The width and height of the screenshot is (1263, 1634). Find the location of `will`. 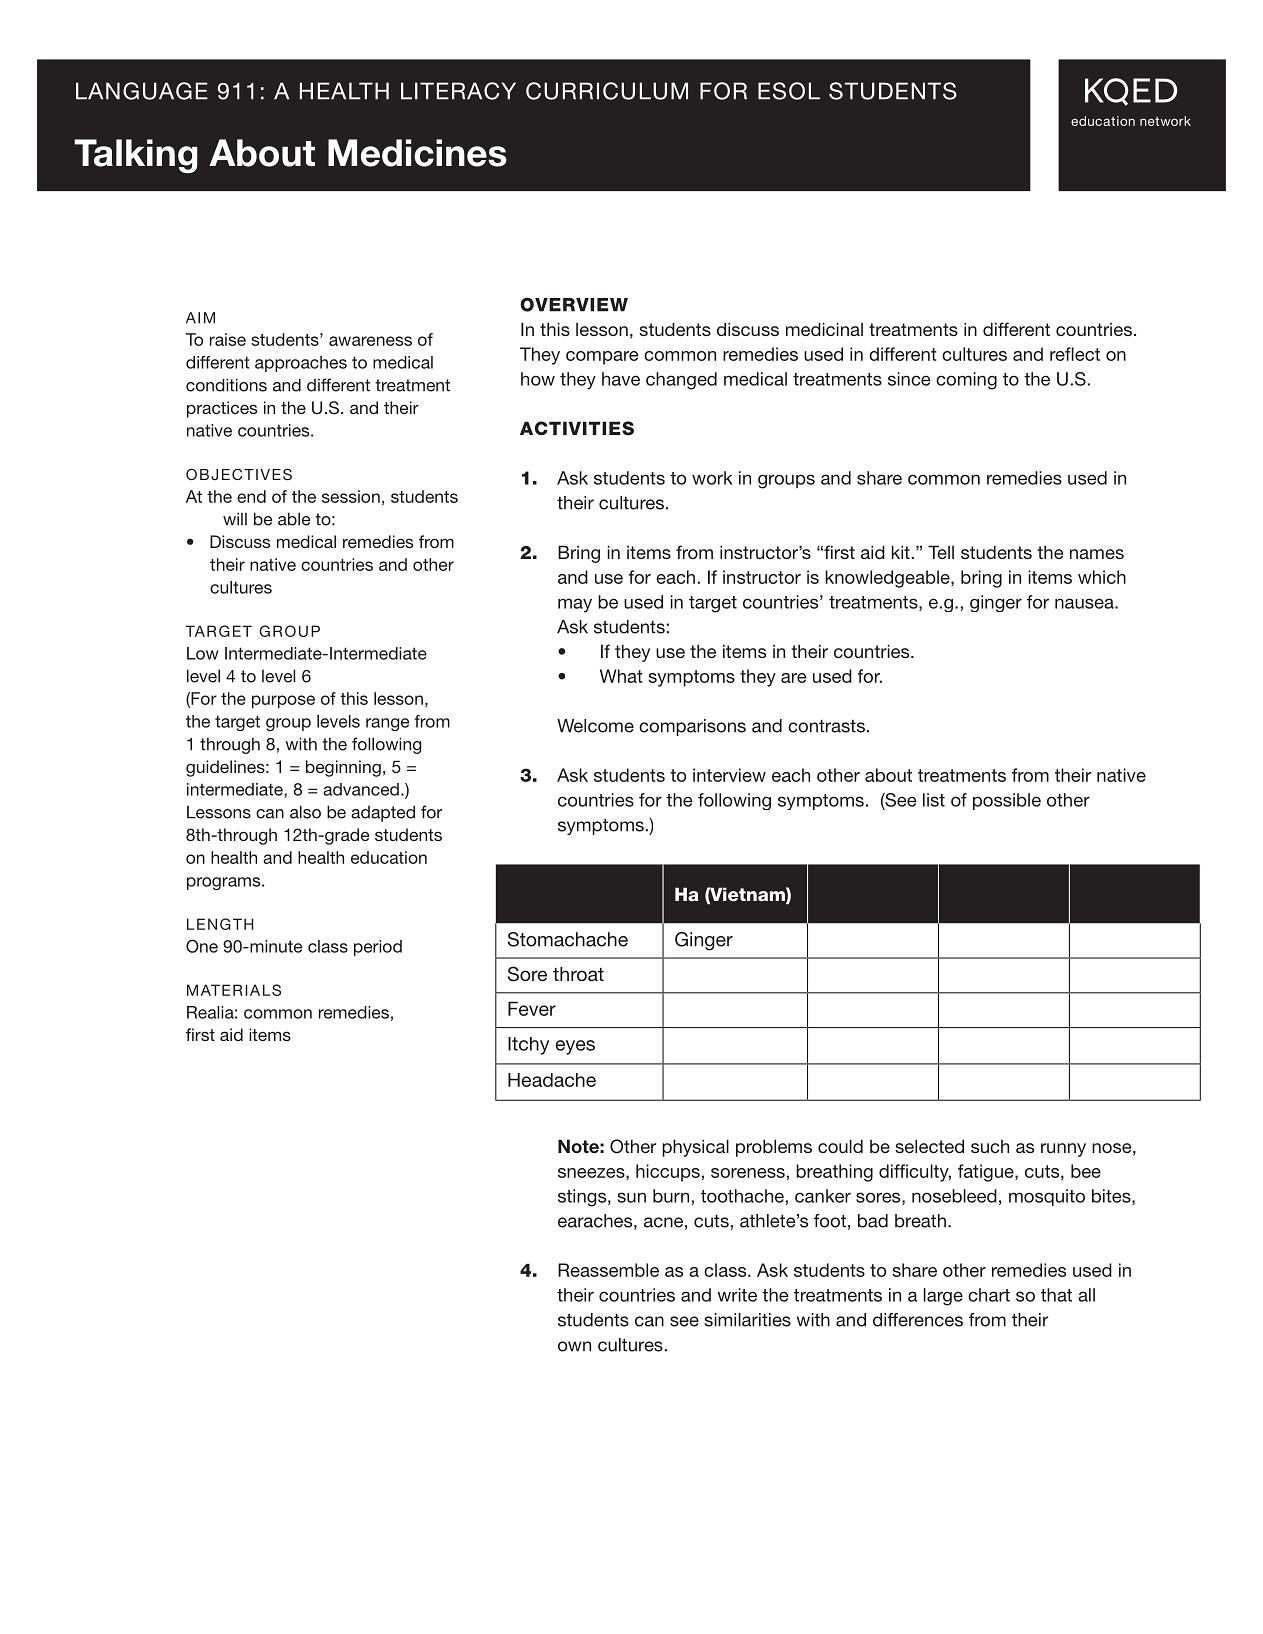

will is located at coordinates (235, 519).
